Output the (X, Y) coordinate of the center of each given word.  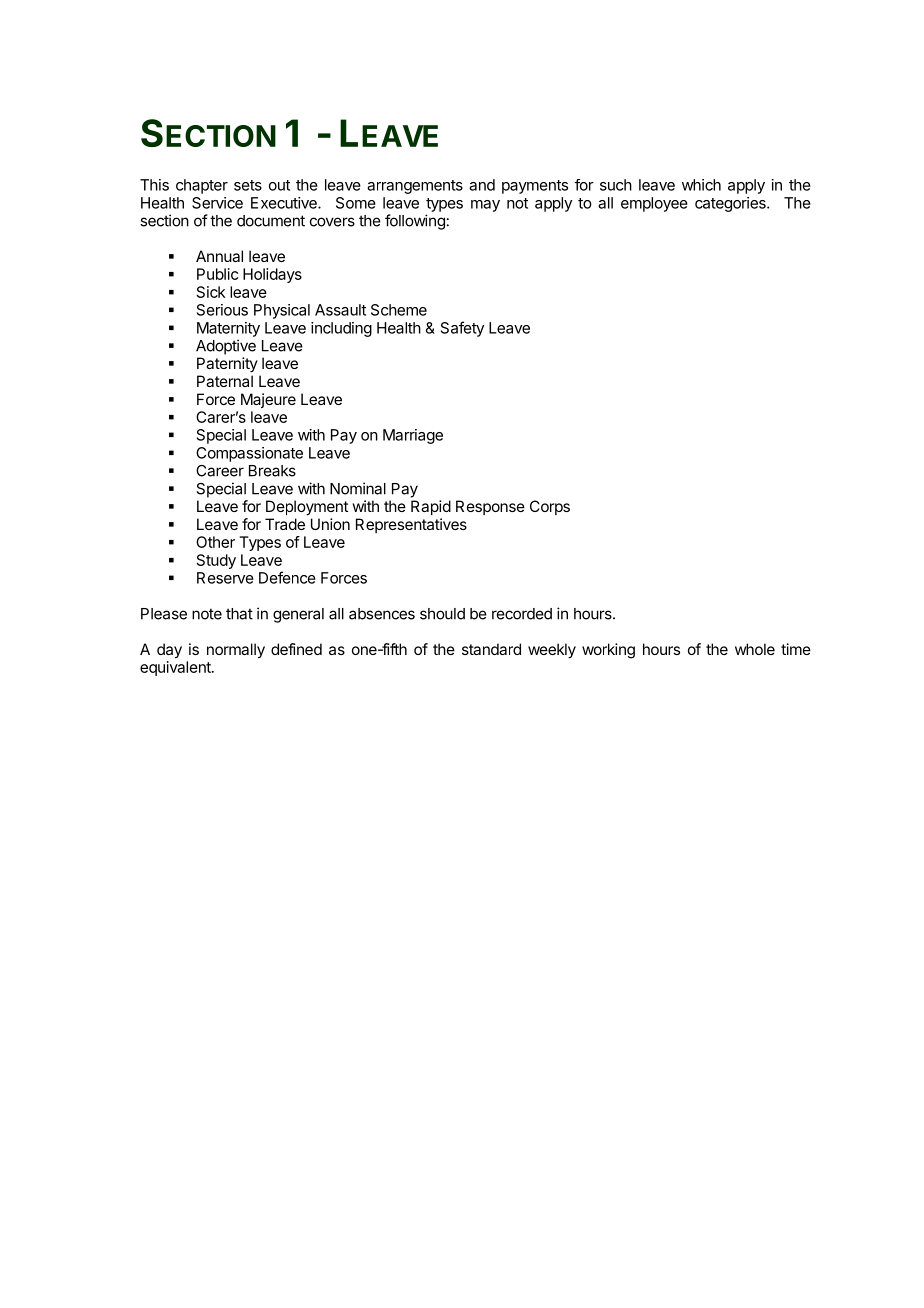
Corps (550, 507)
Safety (462, 329)
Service (217, 203)
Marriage (413, 436)
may (485, 206)
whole (755, 649)
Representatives (411, 525)
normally (236, 651)
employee (654, 204)
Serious (222, 310)
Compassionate (249, 454)
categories (731, 204)
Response (490, 507)
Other (215, 542)
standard (491, 649)
